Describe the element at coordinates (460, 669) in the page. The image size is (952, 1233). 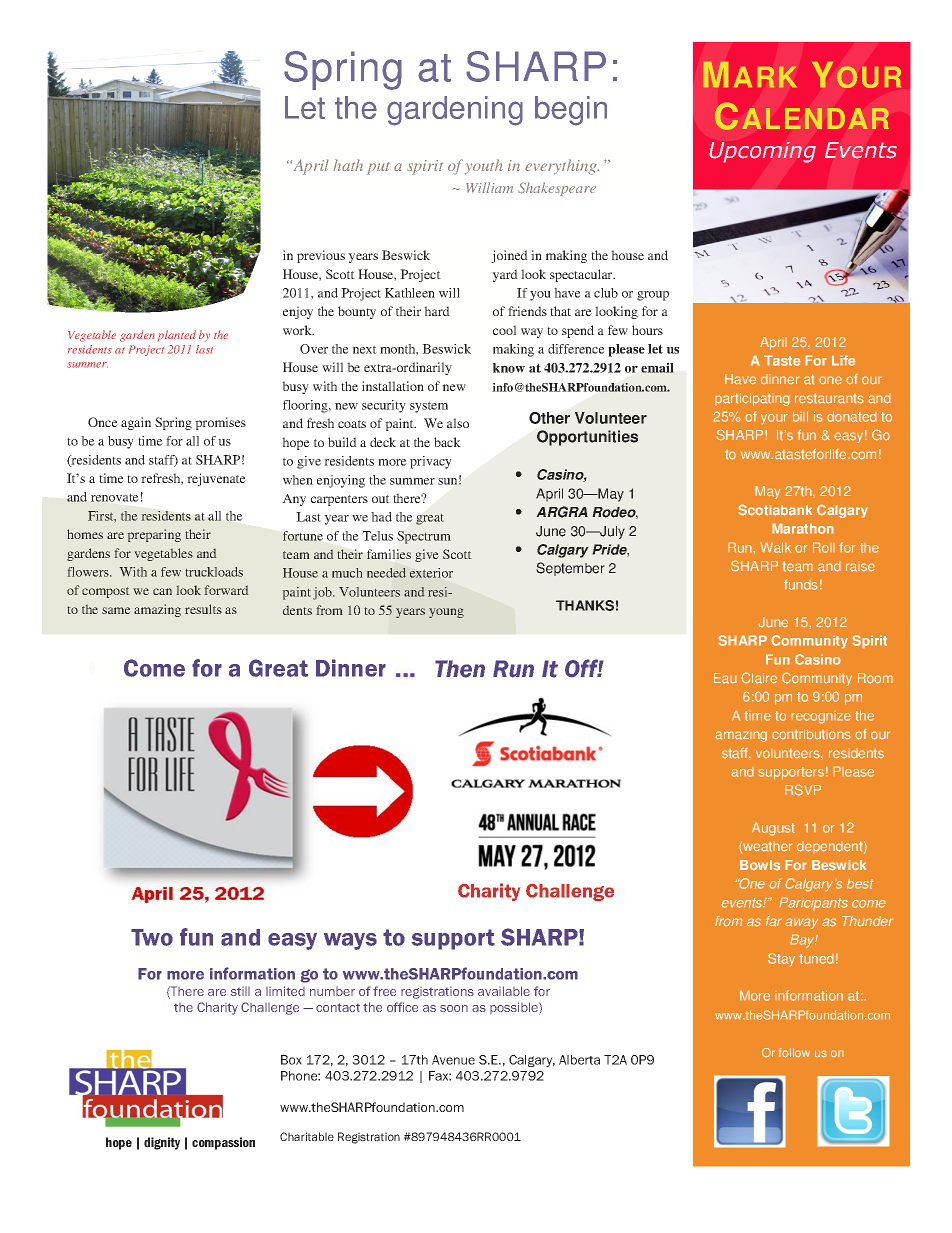
I see `Then` at that location.
